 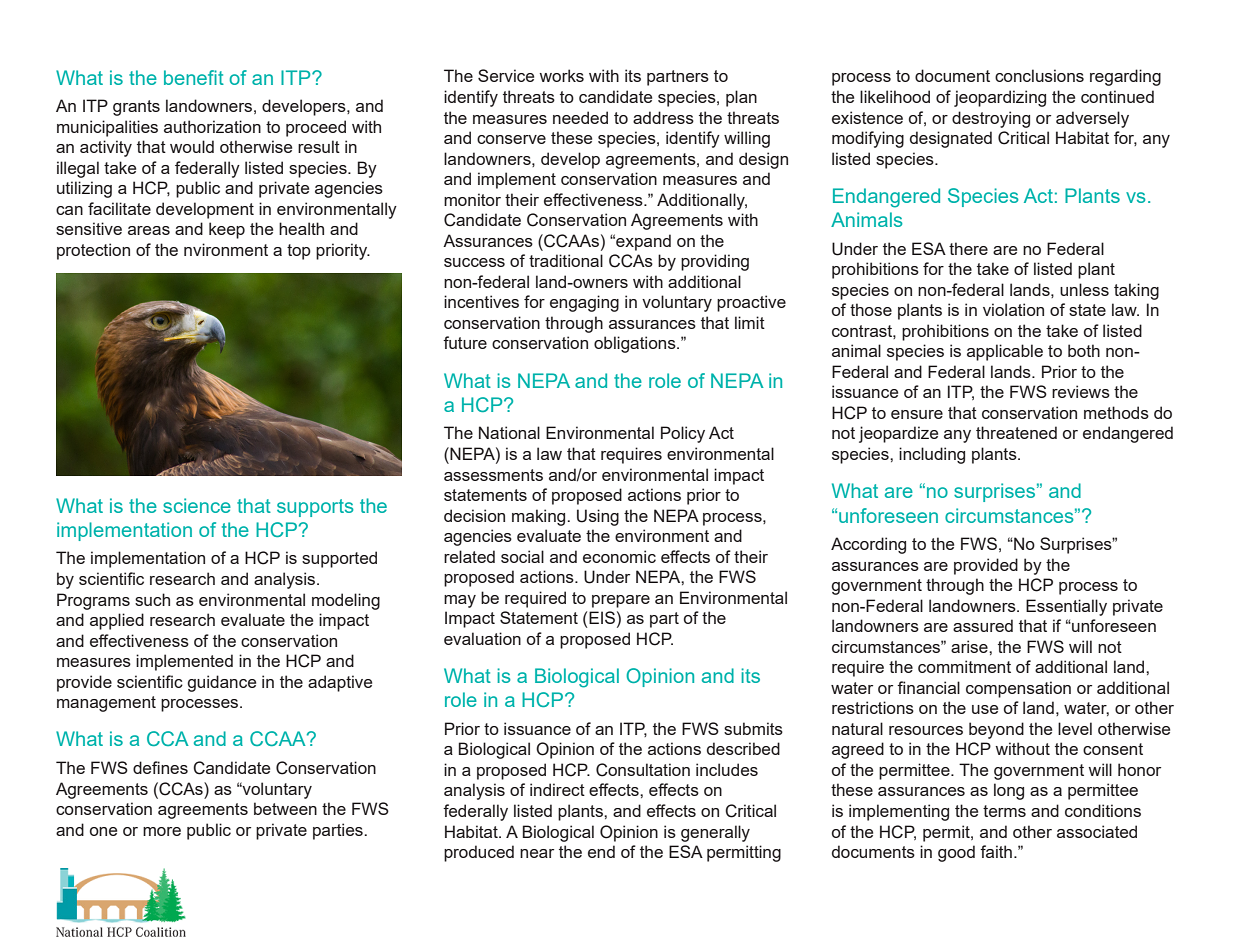 I want to click on compensation, so click(x=1018, y=689).
